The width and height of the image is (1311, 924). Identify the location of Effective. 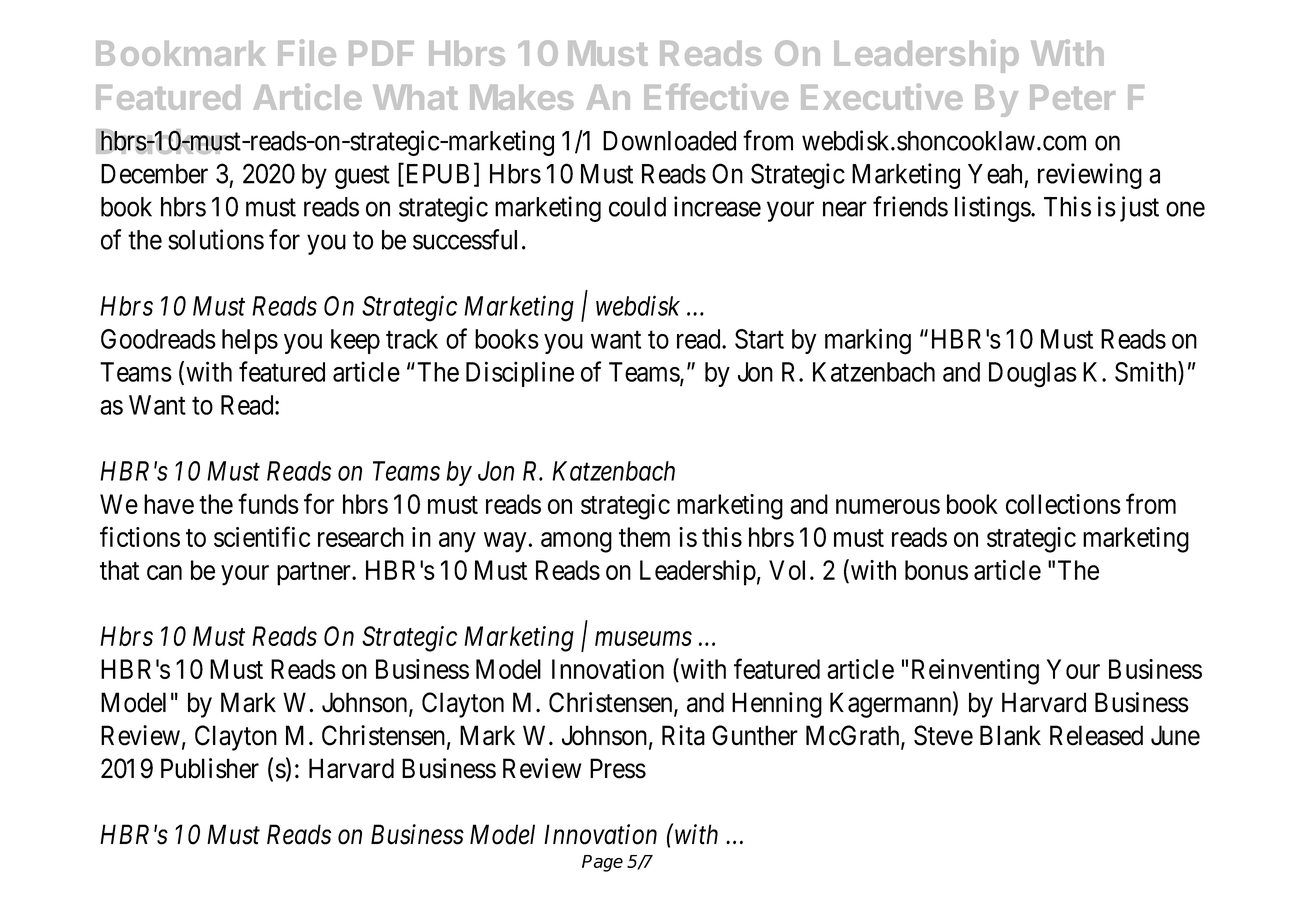
(716, 96).
